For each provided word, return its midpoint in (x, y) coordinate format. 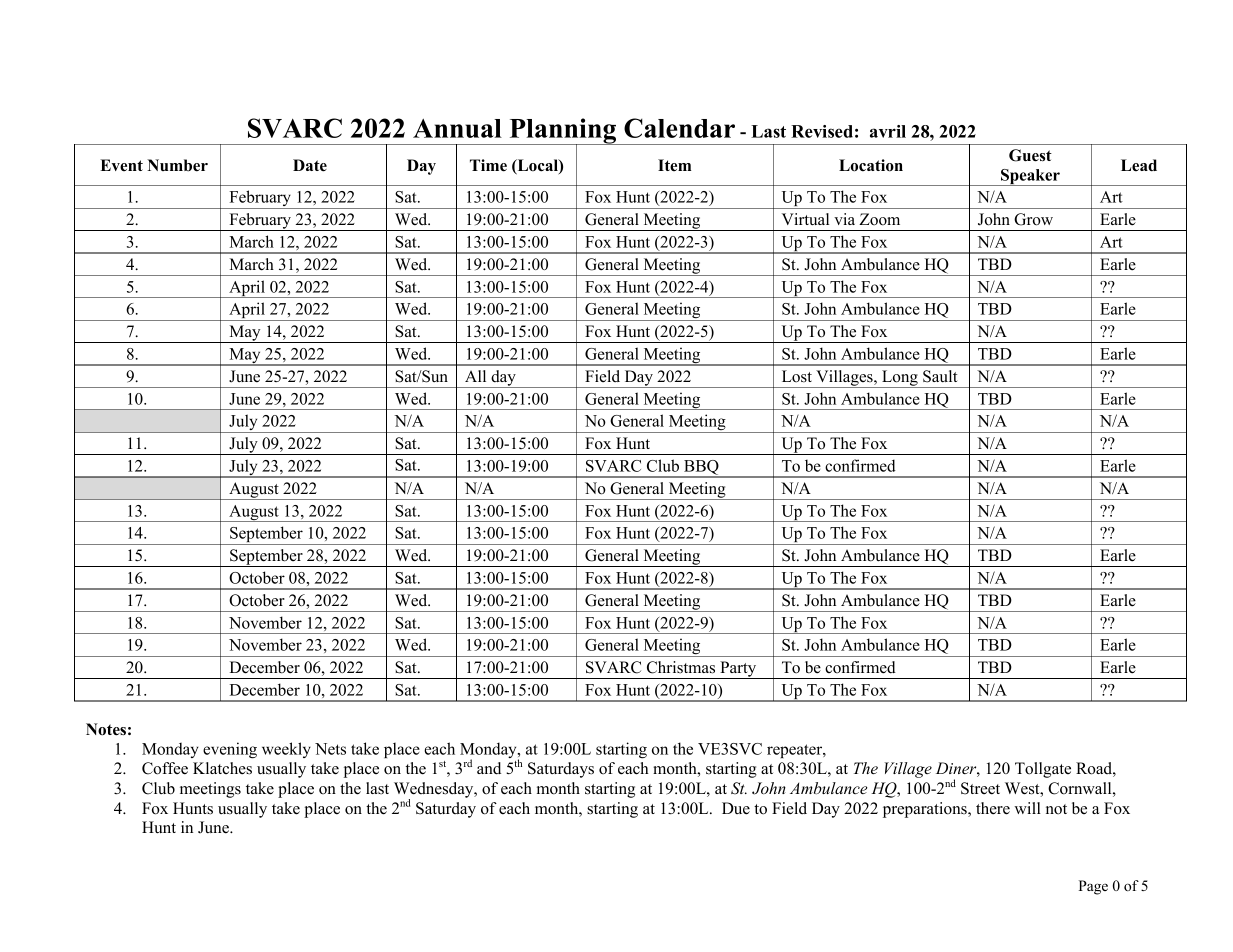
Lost (797, 376)
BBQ (701, 469)
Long (900, 379)
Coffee (165, 768)
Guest (1030, 155)
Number (177, 165)
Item (674, 165)
